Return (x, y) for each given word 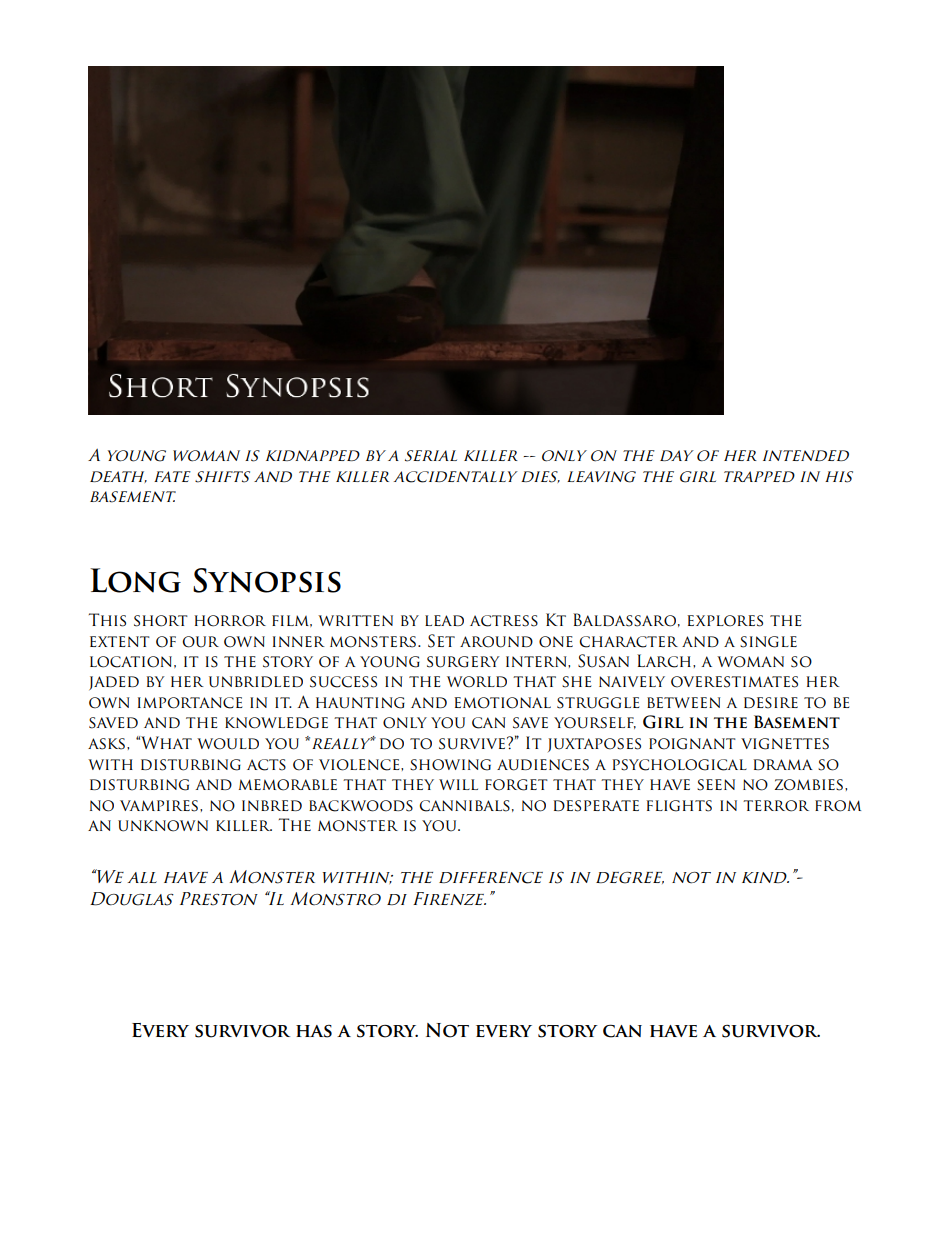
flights (679, 806)
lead (444, 620)
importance (190, 703)
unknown (163, 826)
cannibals (464, 806)
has (314, 1031)
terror (776, 806)
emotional (502, 703)
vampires (159, 806)
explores (725, 621)
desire (771, 703)
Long (135, 580)
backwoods (361, 806)
